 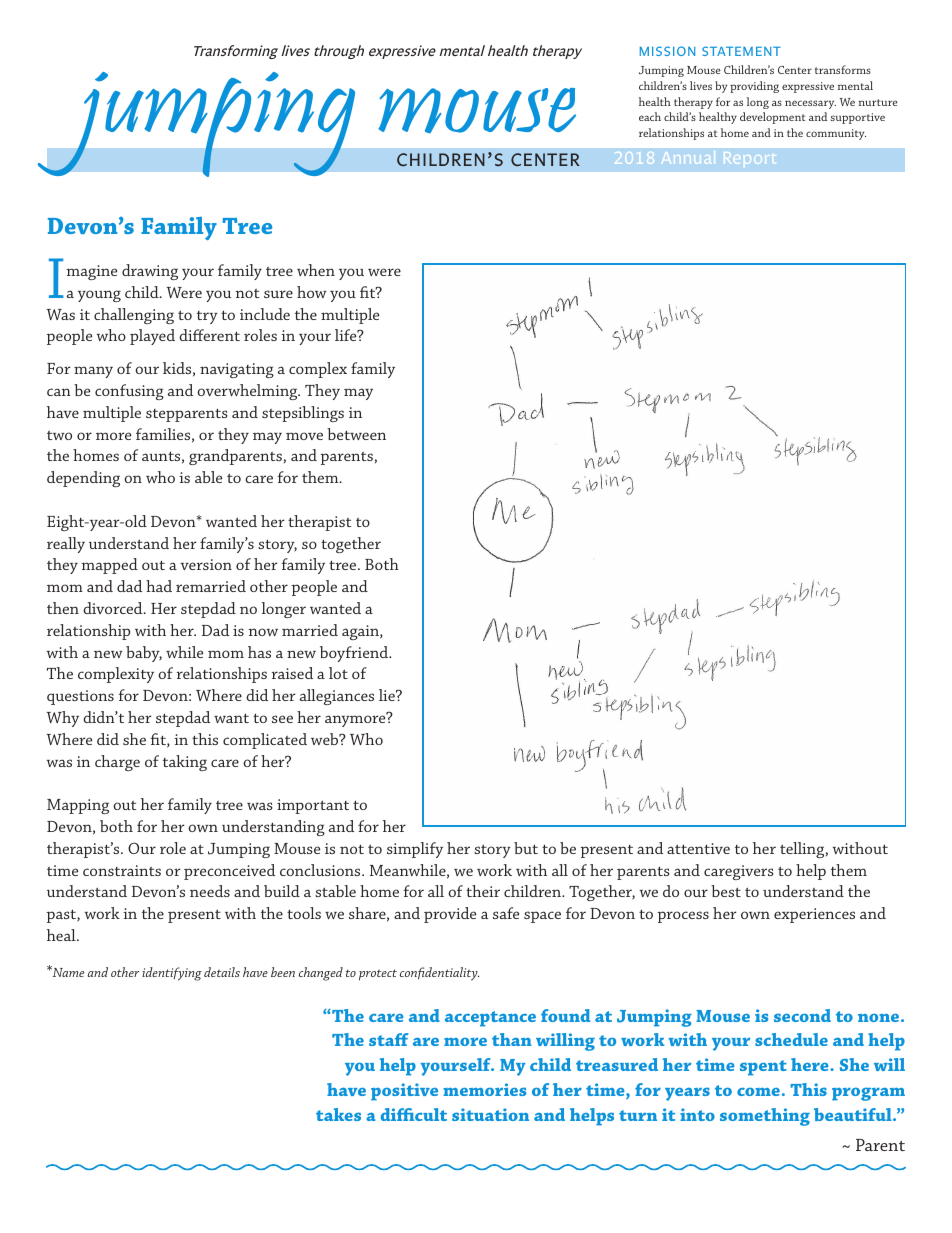 I want to click on drawing, so click(x=150, y=272).
